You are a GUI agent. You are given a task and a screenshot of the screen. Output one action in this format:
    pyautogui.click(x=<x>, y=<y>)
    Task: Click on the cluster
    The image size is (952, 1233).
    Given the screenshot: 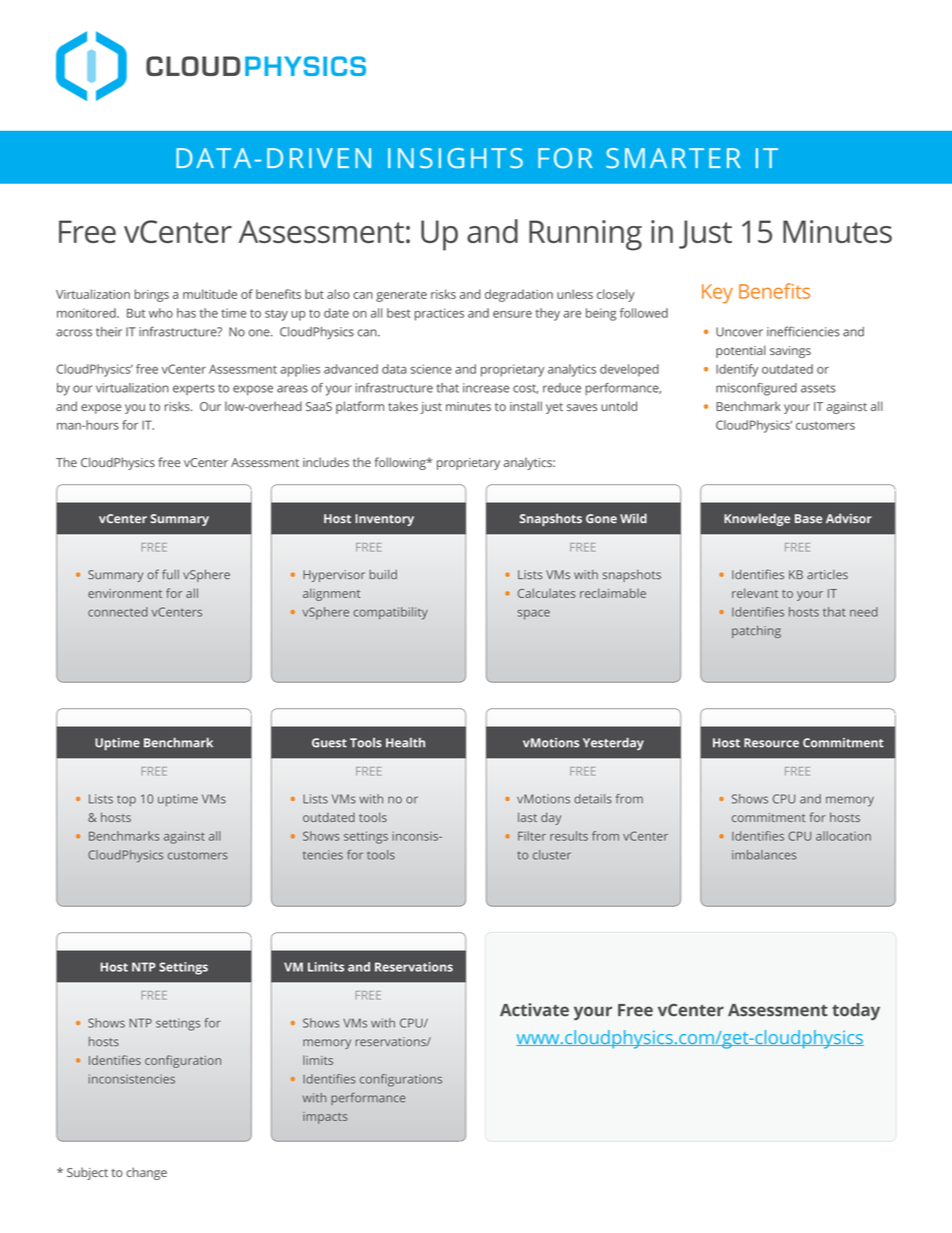 What is the action you would take?
    pyautogui.click(x=552, y=855)
